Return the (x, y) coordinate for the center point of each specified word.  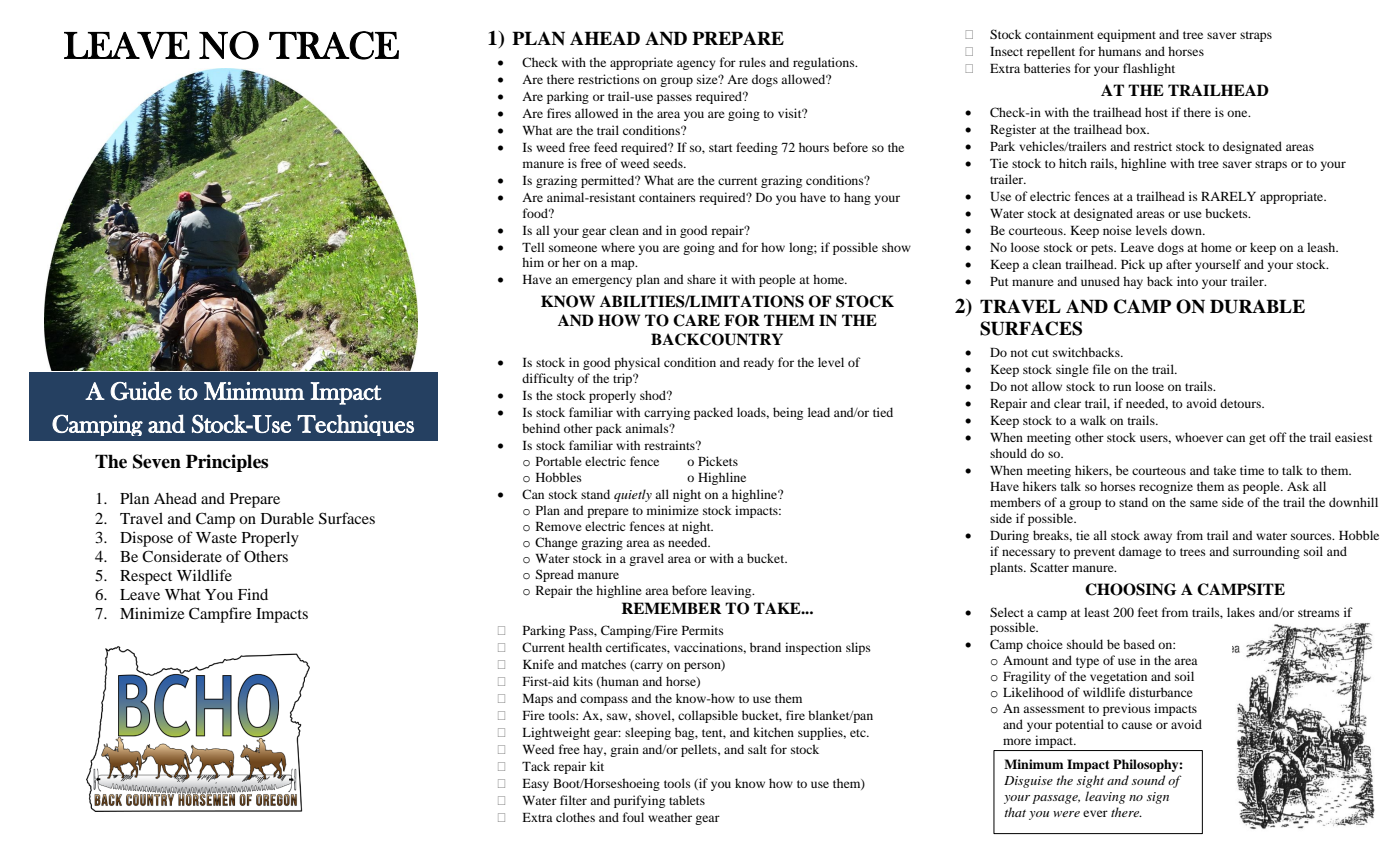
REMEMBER (671, 608)
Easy (535, 785)
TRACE (334, 45)
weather (670, 817)
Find (253, 594)
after (1179, 264)
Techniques (355, 425)
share (701, 279)
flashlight (1149, 69)
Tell (533, 247)
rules (752, 62)
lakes (1241, 612)
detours (1241, 403)
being (788, 413)
